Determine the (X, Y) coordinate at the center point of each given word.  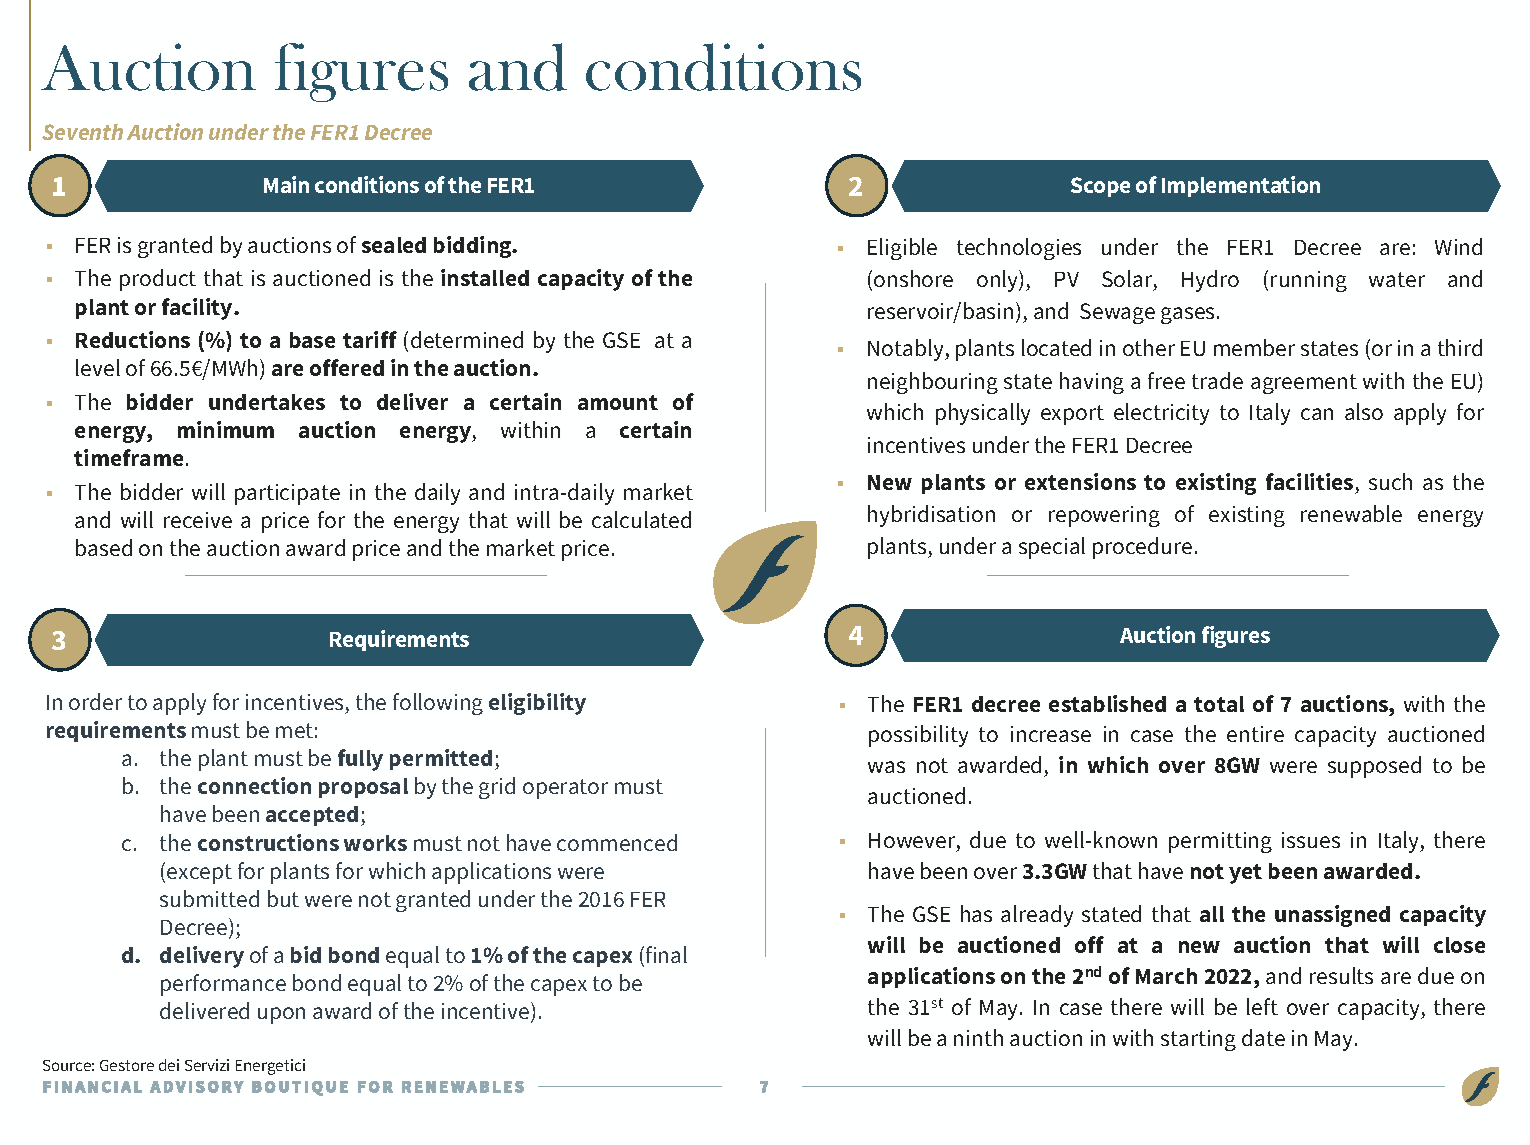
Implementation (1241, 186)
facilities (1309, 481)
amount (618, 402)
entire (1255, 734)
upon (281, 1015)
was (886, 767)
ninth (978, 1037)
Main (286, 184)
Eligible (902, 249)
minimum (226, 429)
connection (254, 785)
